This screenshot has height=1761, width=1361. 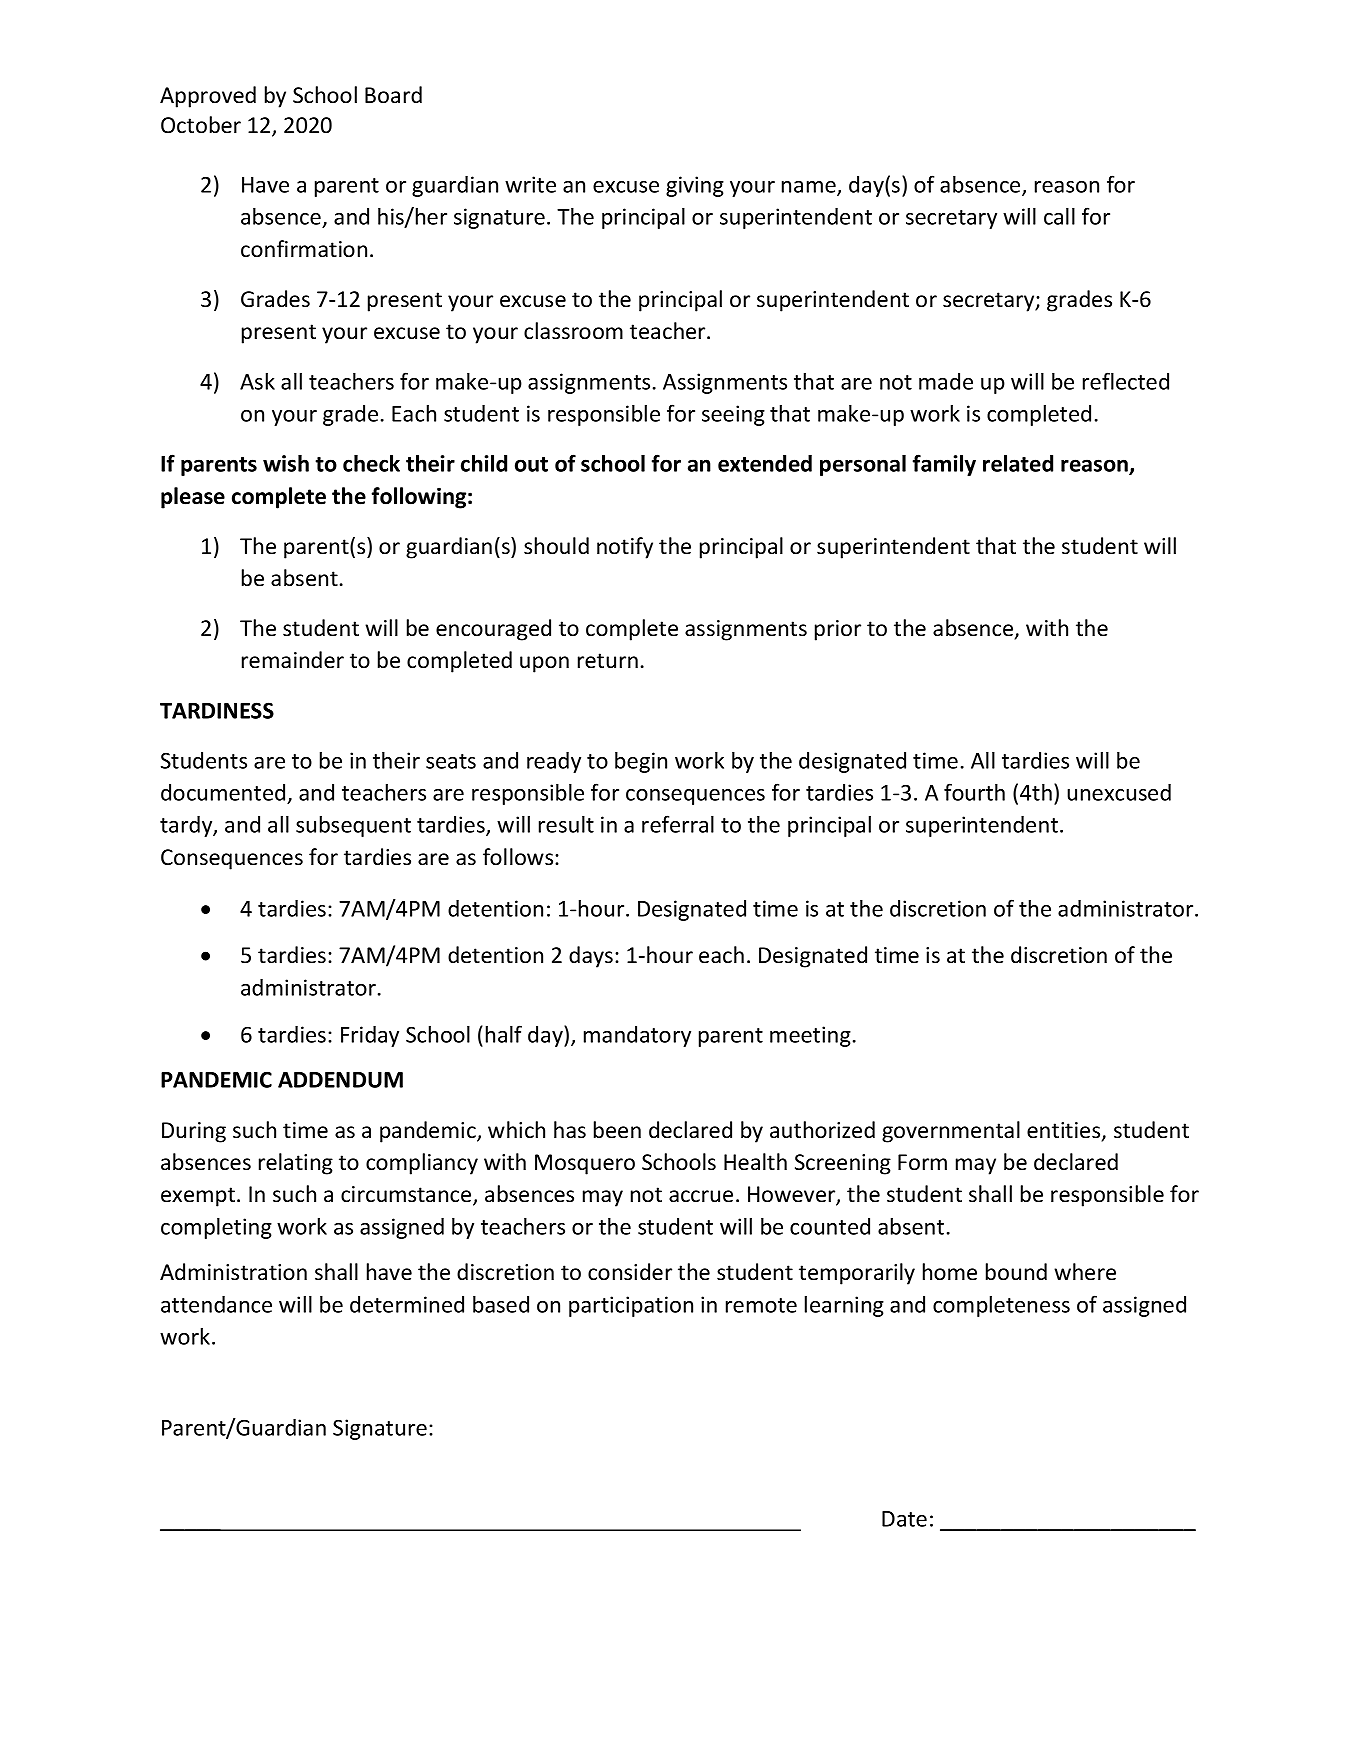 I want to click on attendance, so click(x=216, y=1304).
